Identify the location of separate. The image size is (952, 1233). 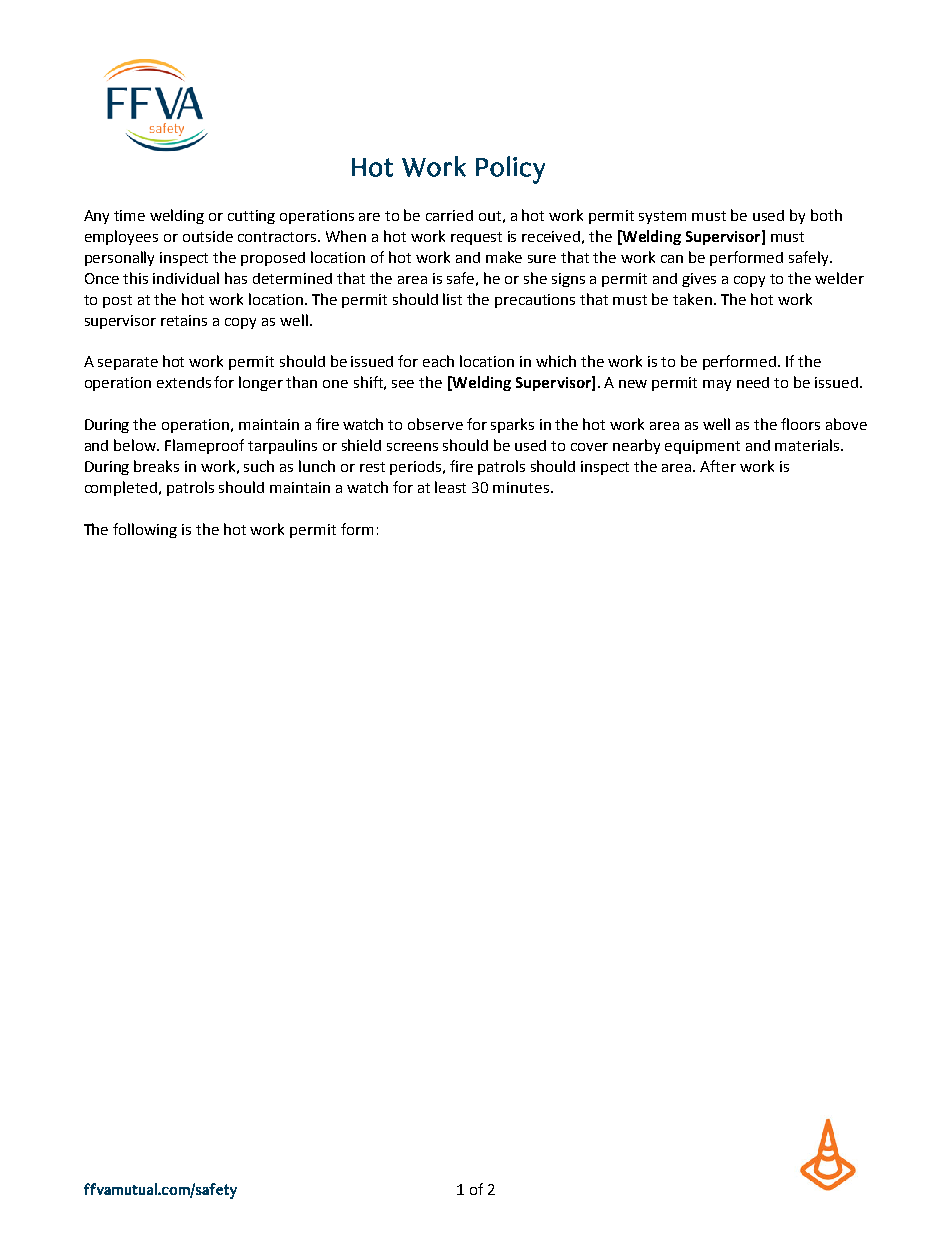
(128, 363).
